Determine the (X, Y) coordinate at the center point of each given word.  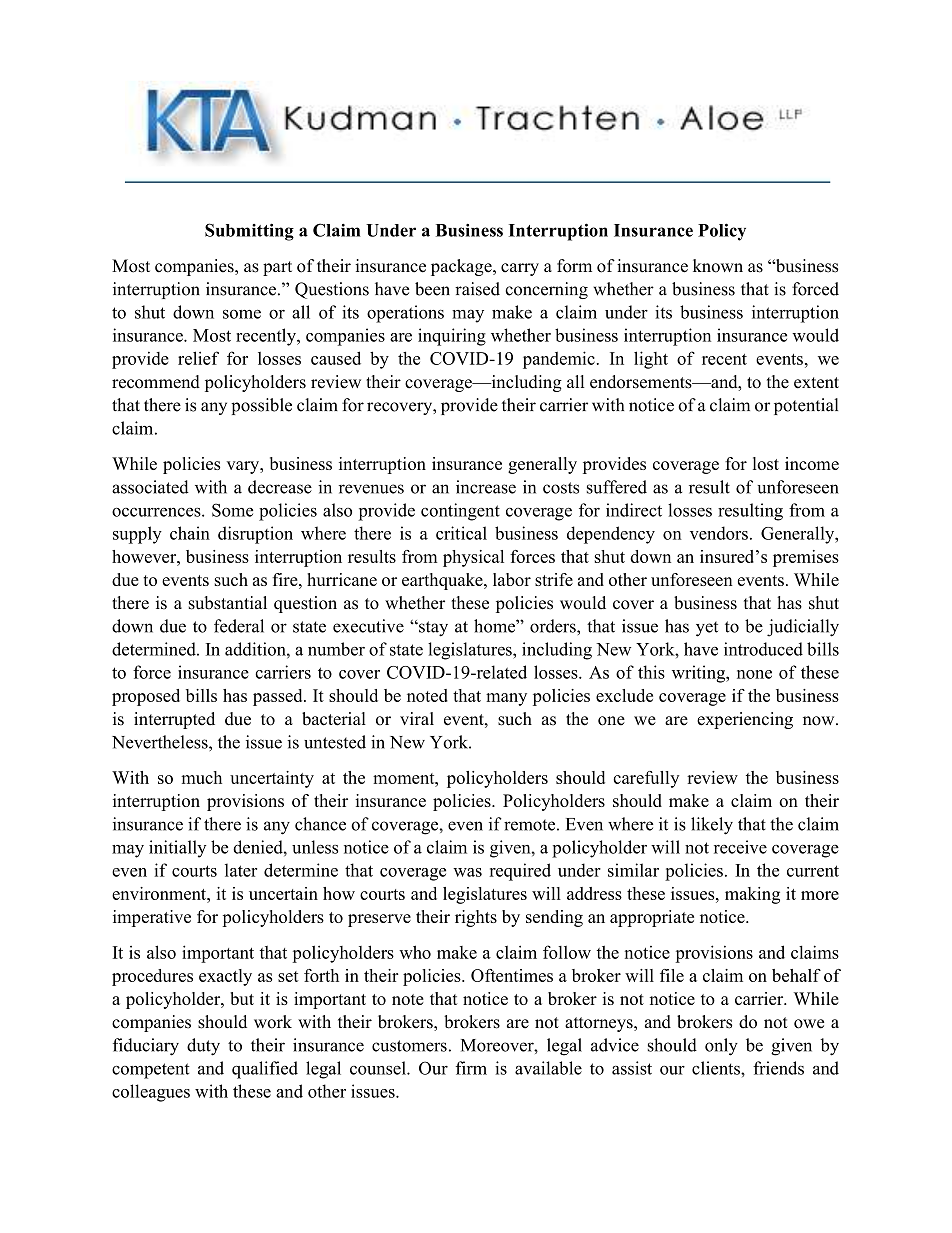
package (462, 267)
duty (203, 1047)
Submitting (249, 232)
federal (239, 626)
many (506, 699)
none (754, 674)
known (718, 266)
